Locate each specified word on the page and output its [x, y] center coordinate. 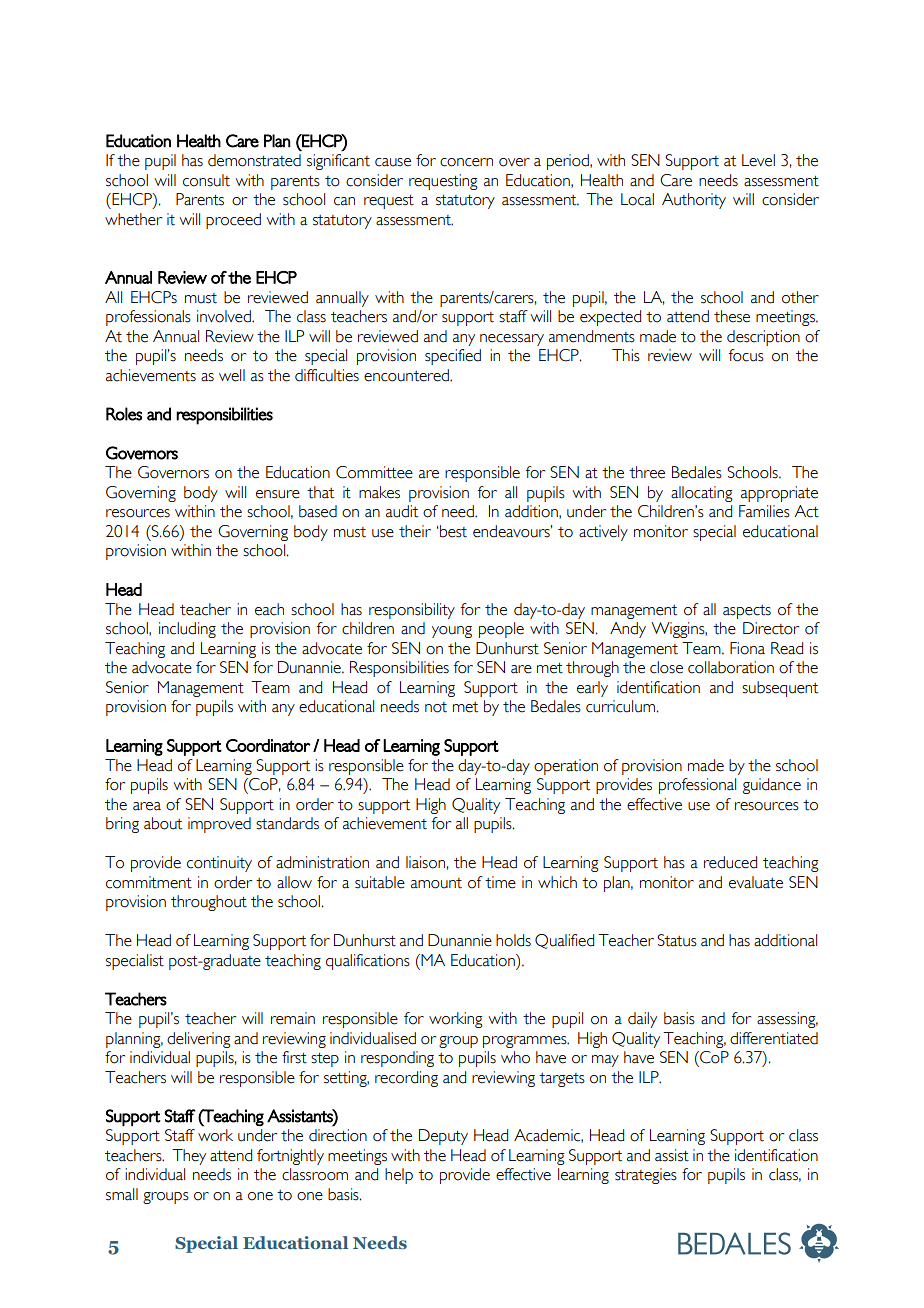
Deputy [443, 1137]
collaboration [731, 667]
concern [466, 162]
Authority [694, 201]
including [187, 630]
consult [206, 180]
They [189, 1157]
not [436, 707]
